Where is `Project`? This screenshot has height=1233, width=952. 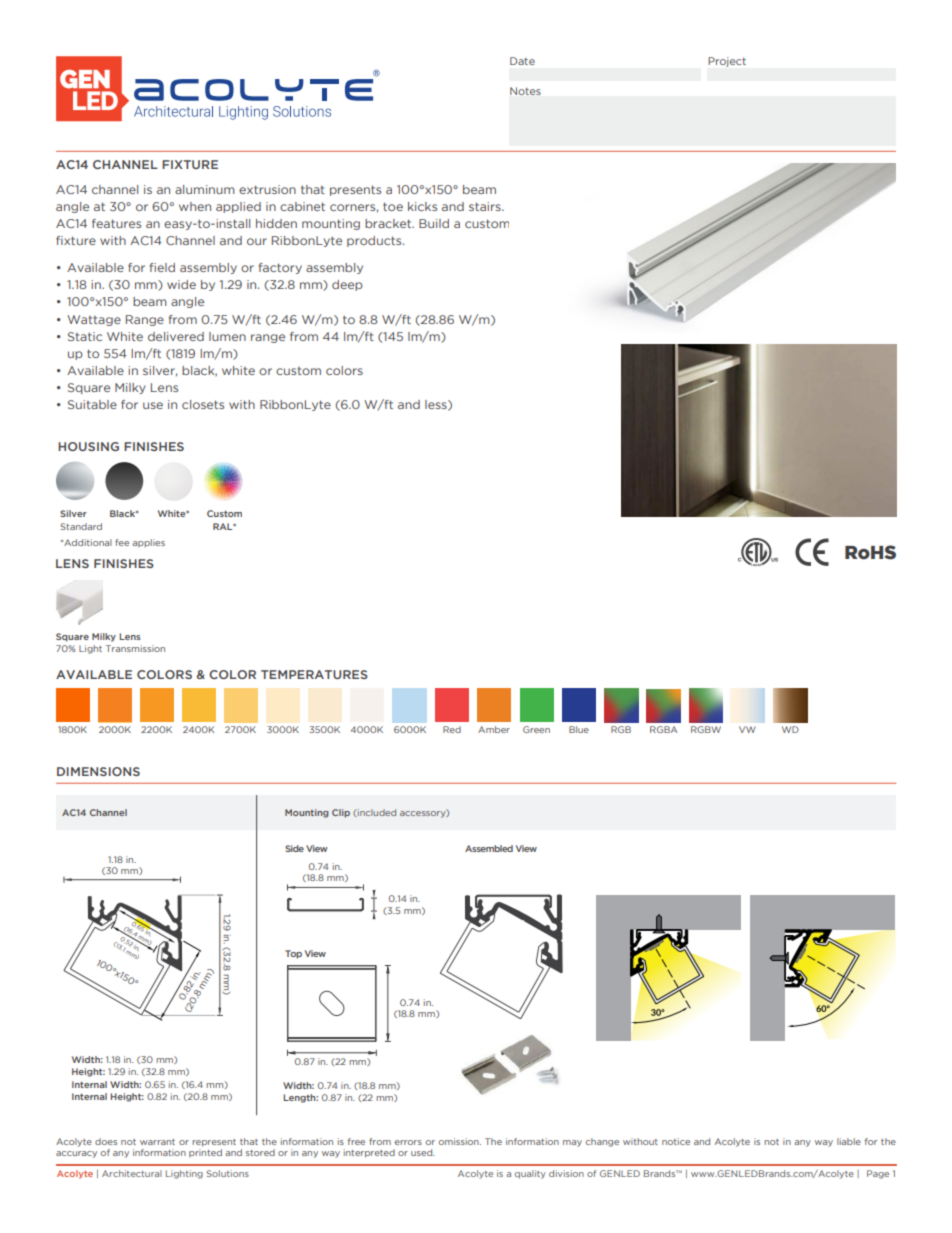
Project is located at coordinates (727, 62).
